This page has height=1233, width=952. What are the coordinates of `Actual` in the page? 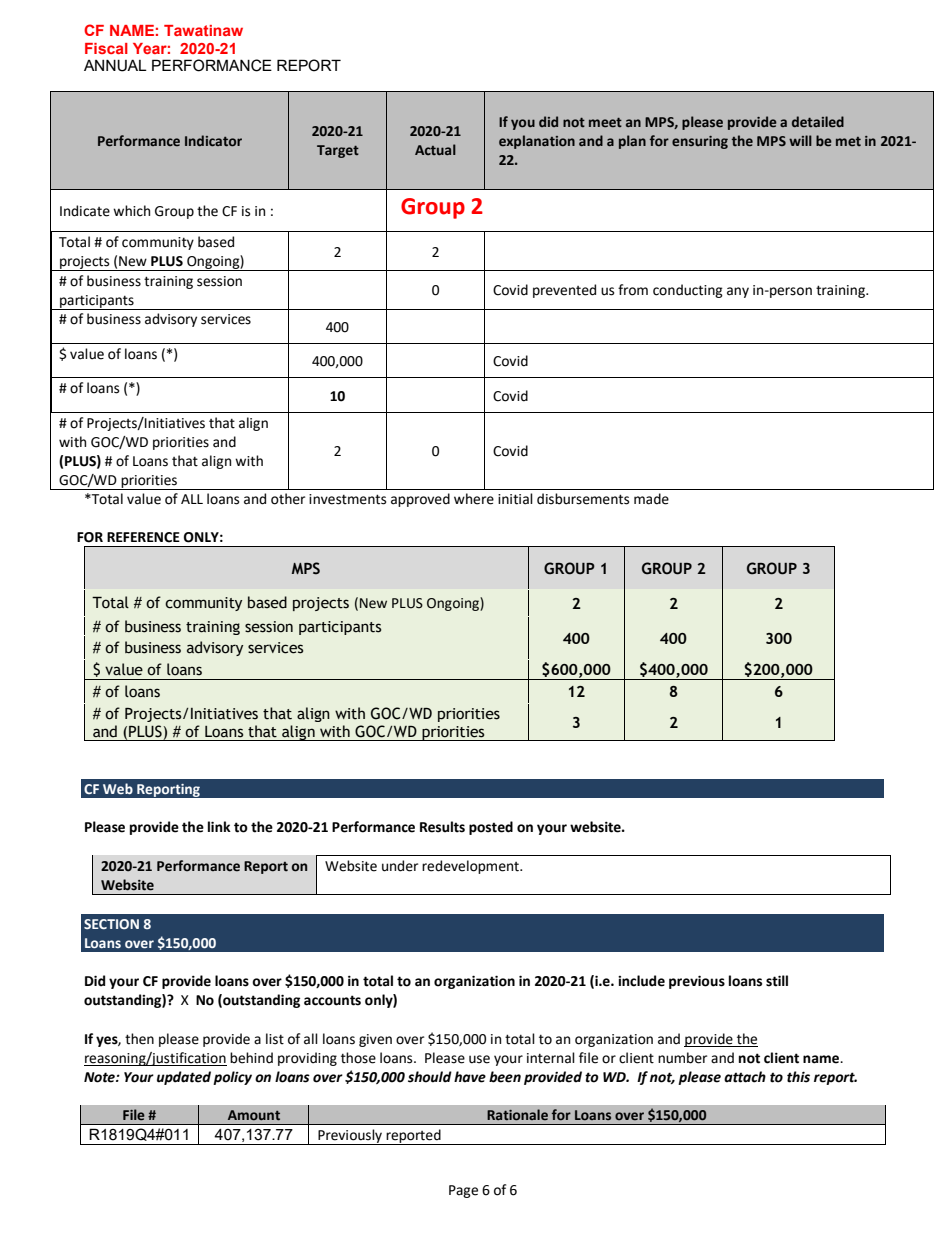 It's located at (435, 149).
